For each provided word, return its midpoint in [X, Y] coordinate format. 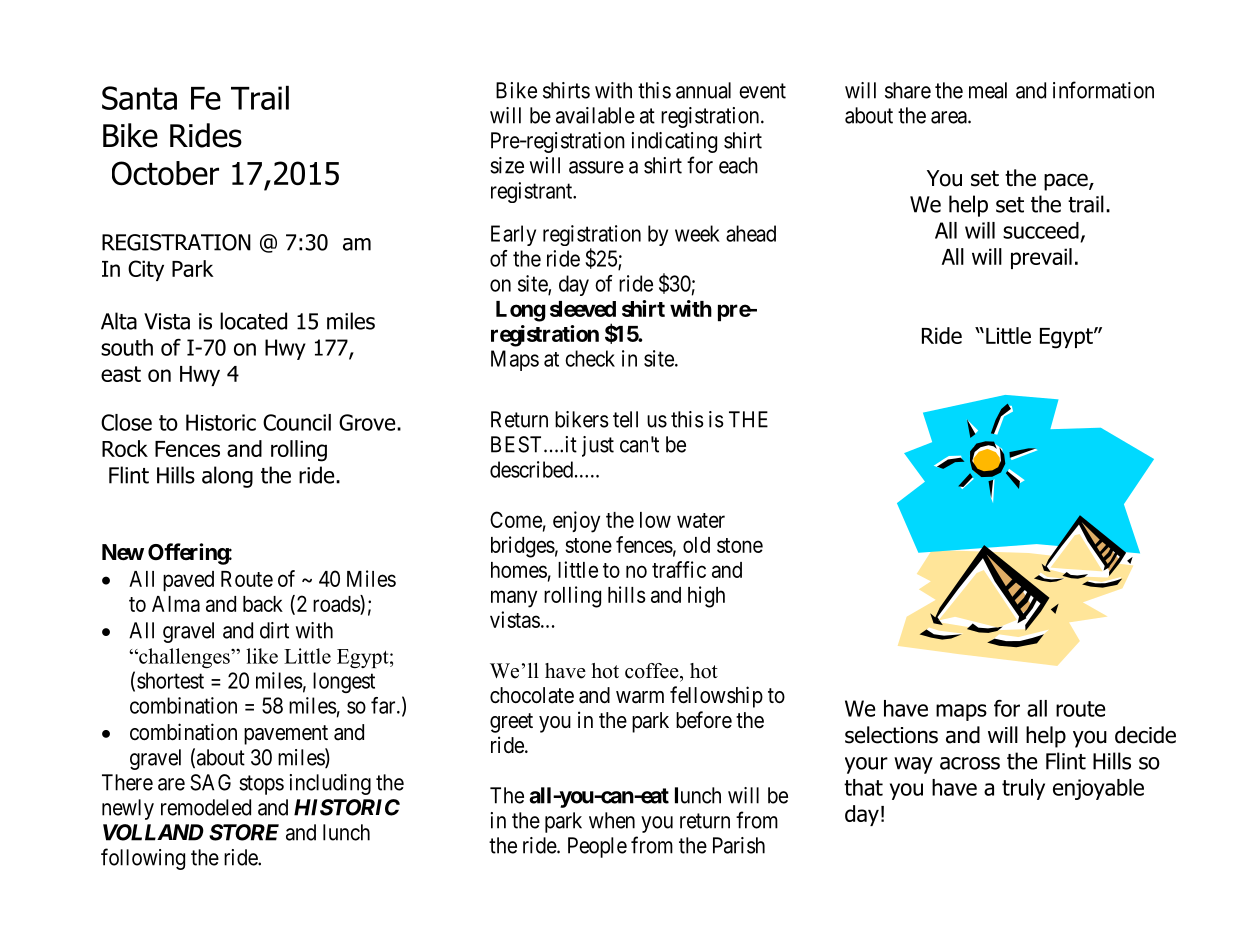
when [612, 820]
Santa [139, 98]
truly [1023, 789]
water [701, 520]
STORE [244, 832]
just [598, 446]
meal [988, 90]
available [595, 115]
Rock [125, 448]
